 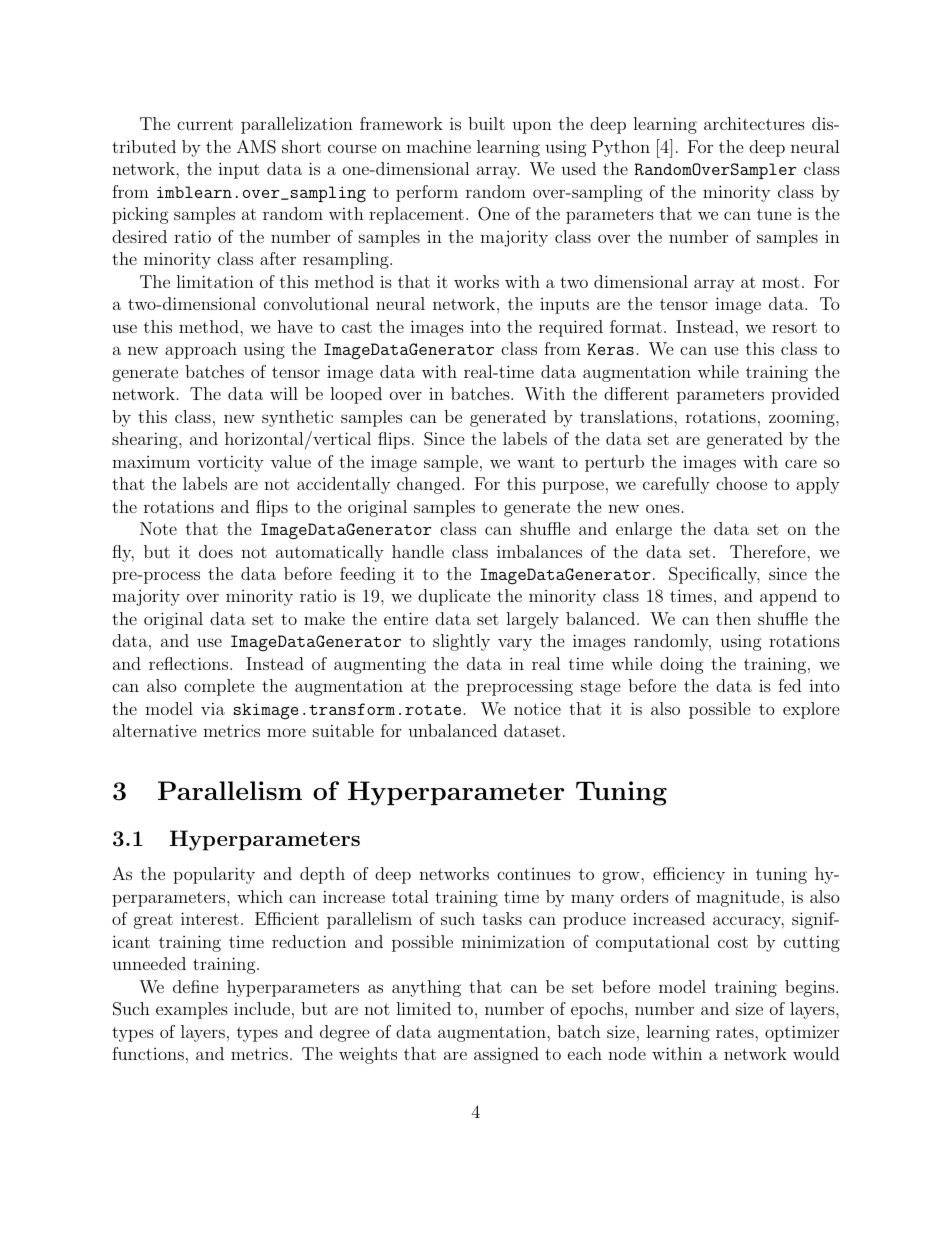 I want to click on architectures, so click(x=754, y=123).
